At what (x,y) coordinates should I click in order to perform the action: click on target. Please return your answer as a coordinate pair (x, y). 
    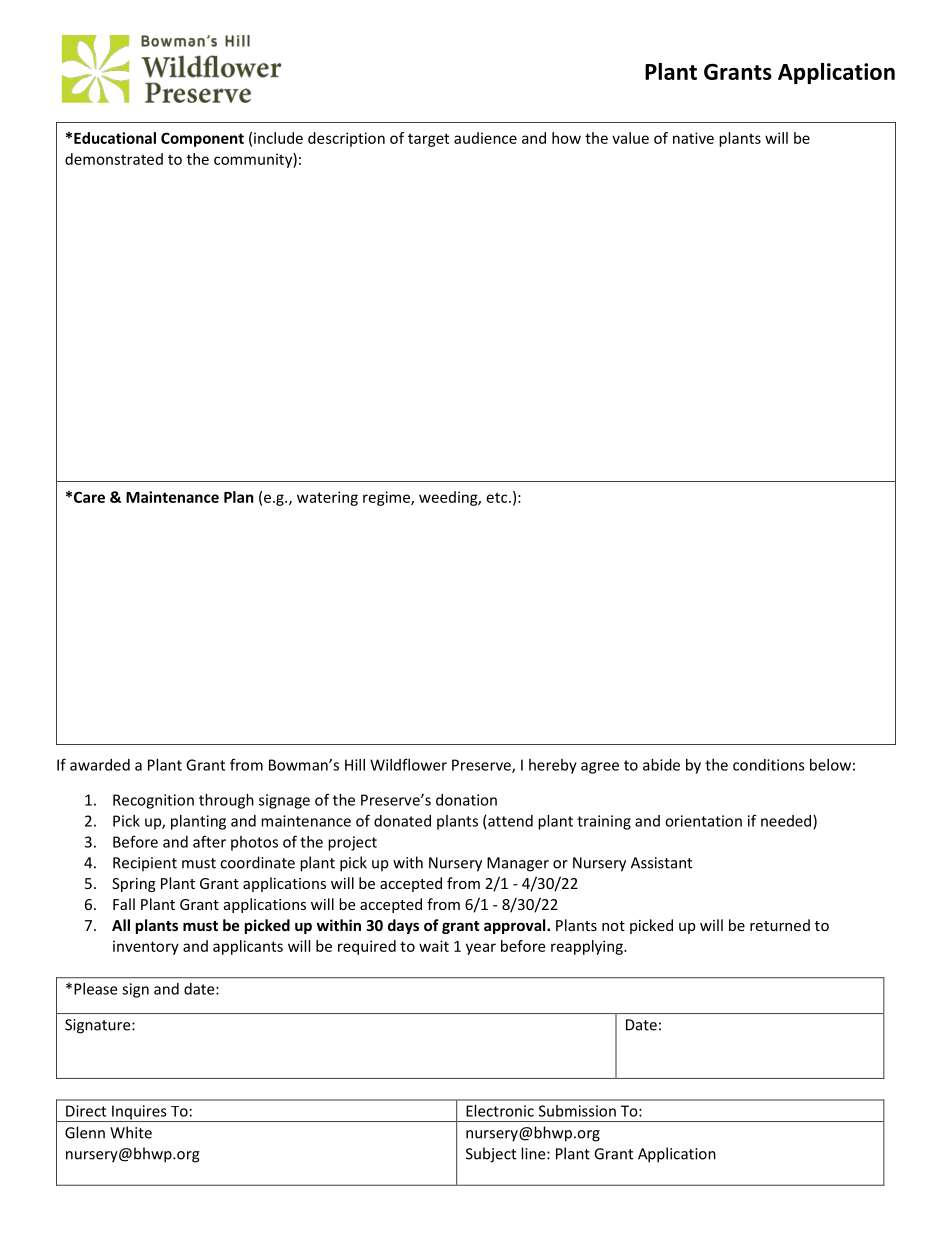
    Looking at the image, I should click on (428, 140).
